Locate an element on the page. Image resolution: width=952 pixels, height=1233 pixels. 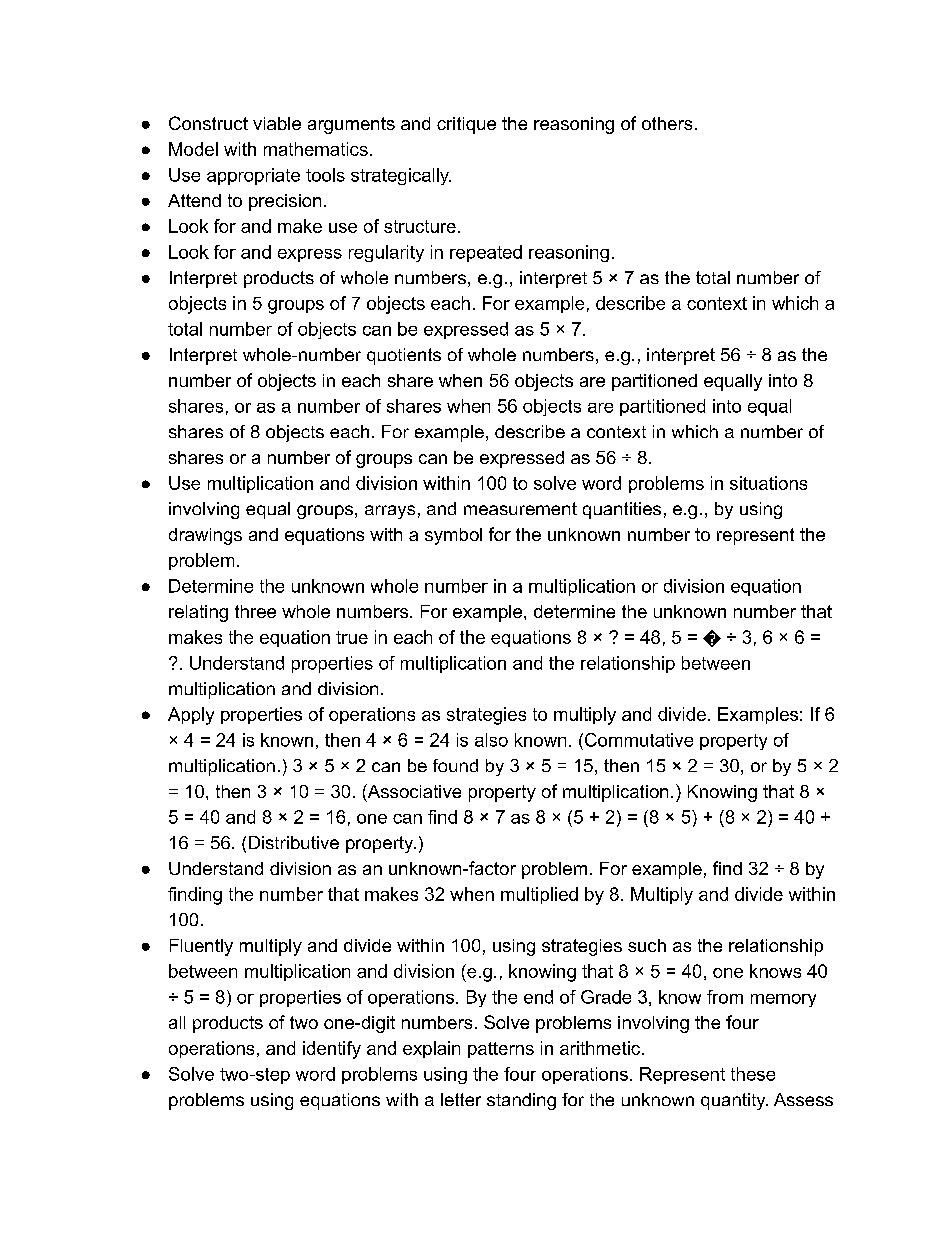
situations is located at coordinates (768, 483).
